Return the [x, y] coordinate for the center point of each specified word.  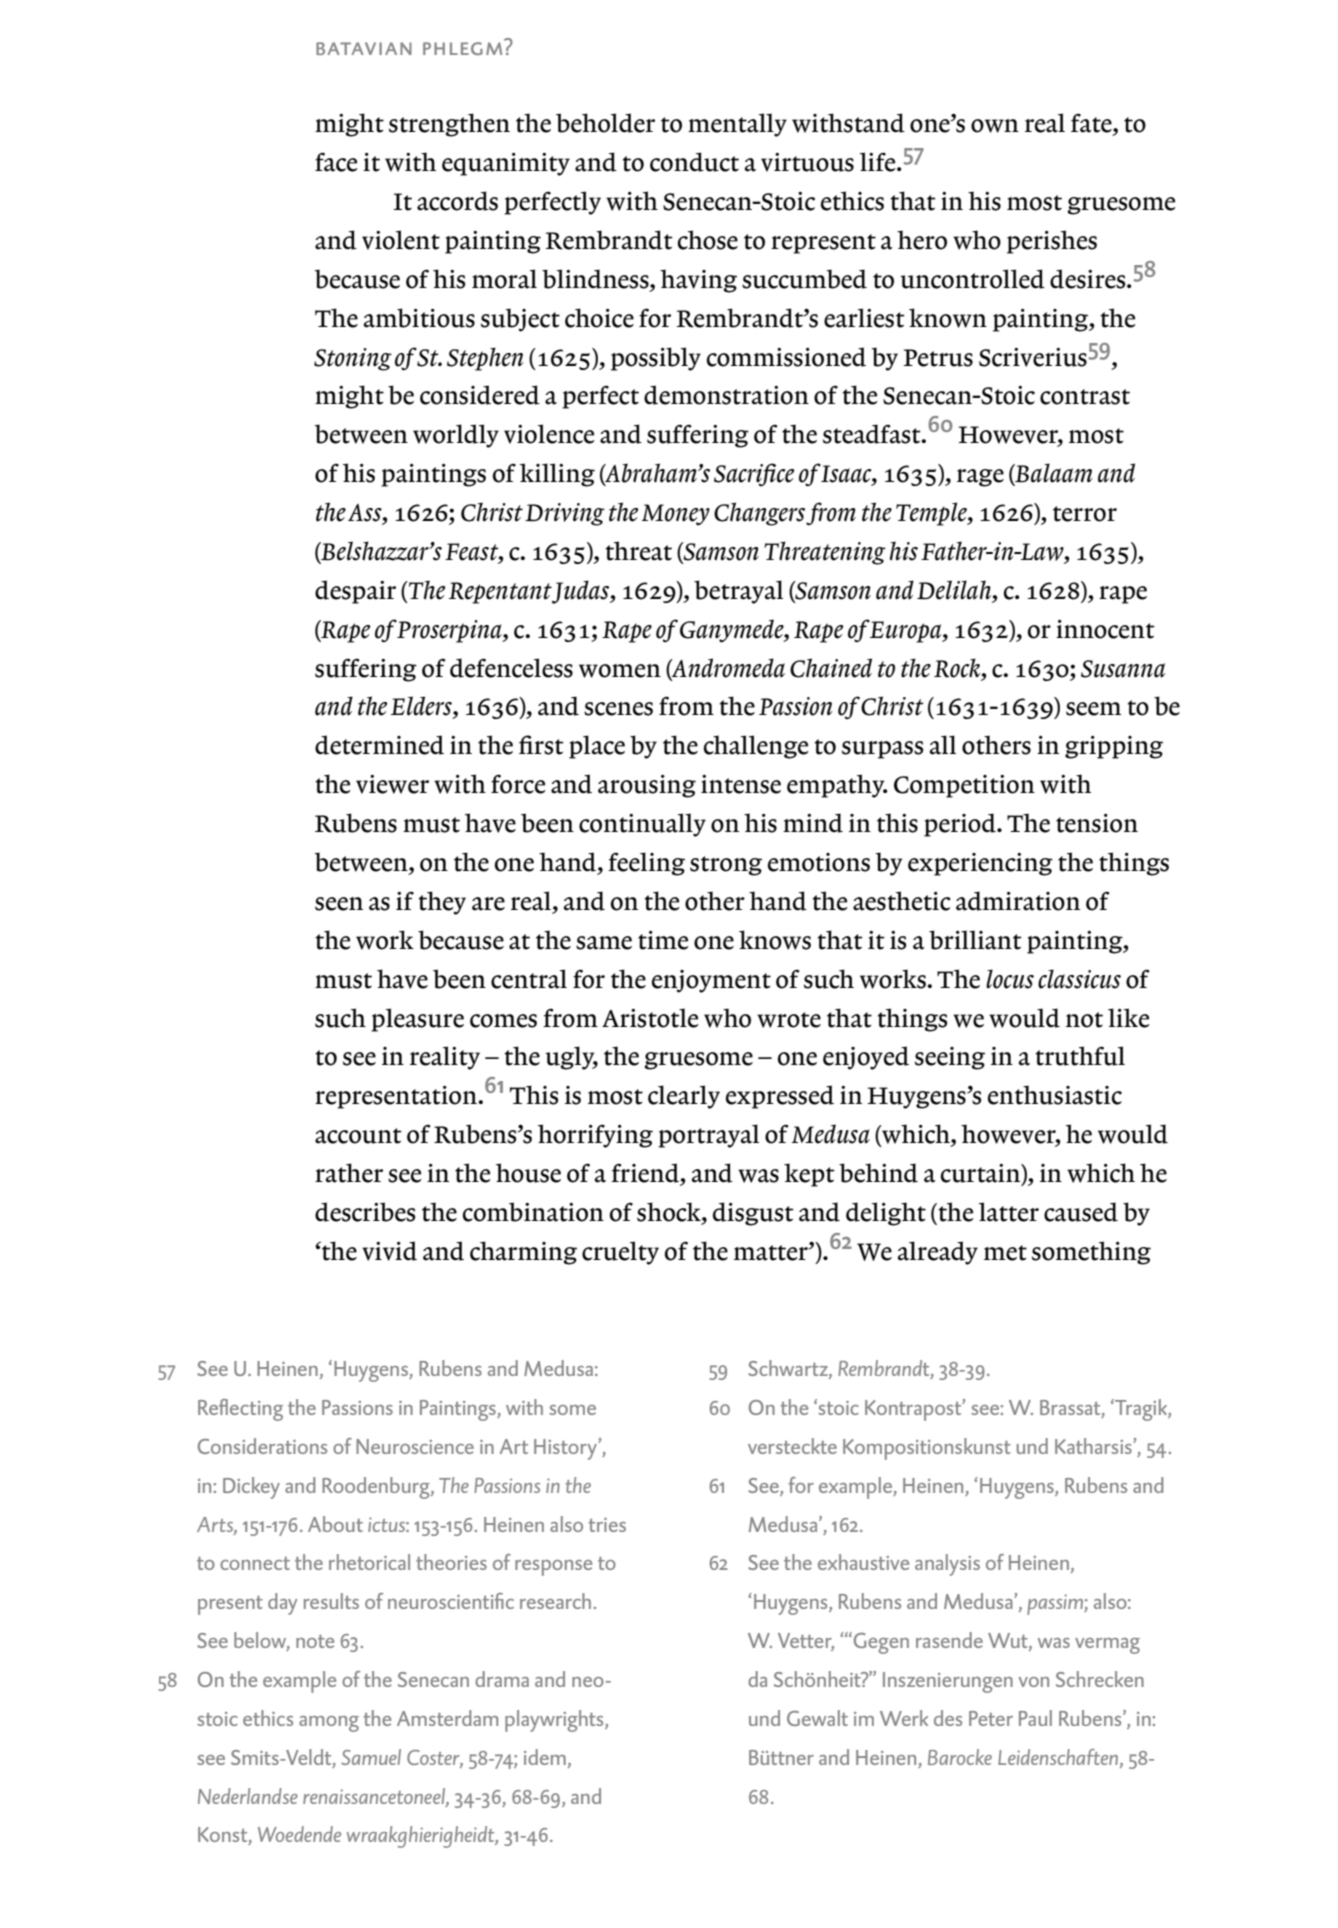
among [329, 1724]
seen [339, 904]
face [336, 162]
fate [1092, 124]
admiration [1018, 901]
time [663, 940]
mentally [737, 125]
